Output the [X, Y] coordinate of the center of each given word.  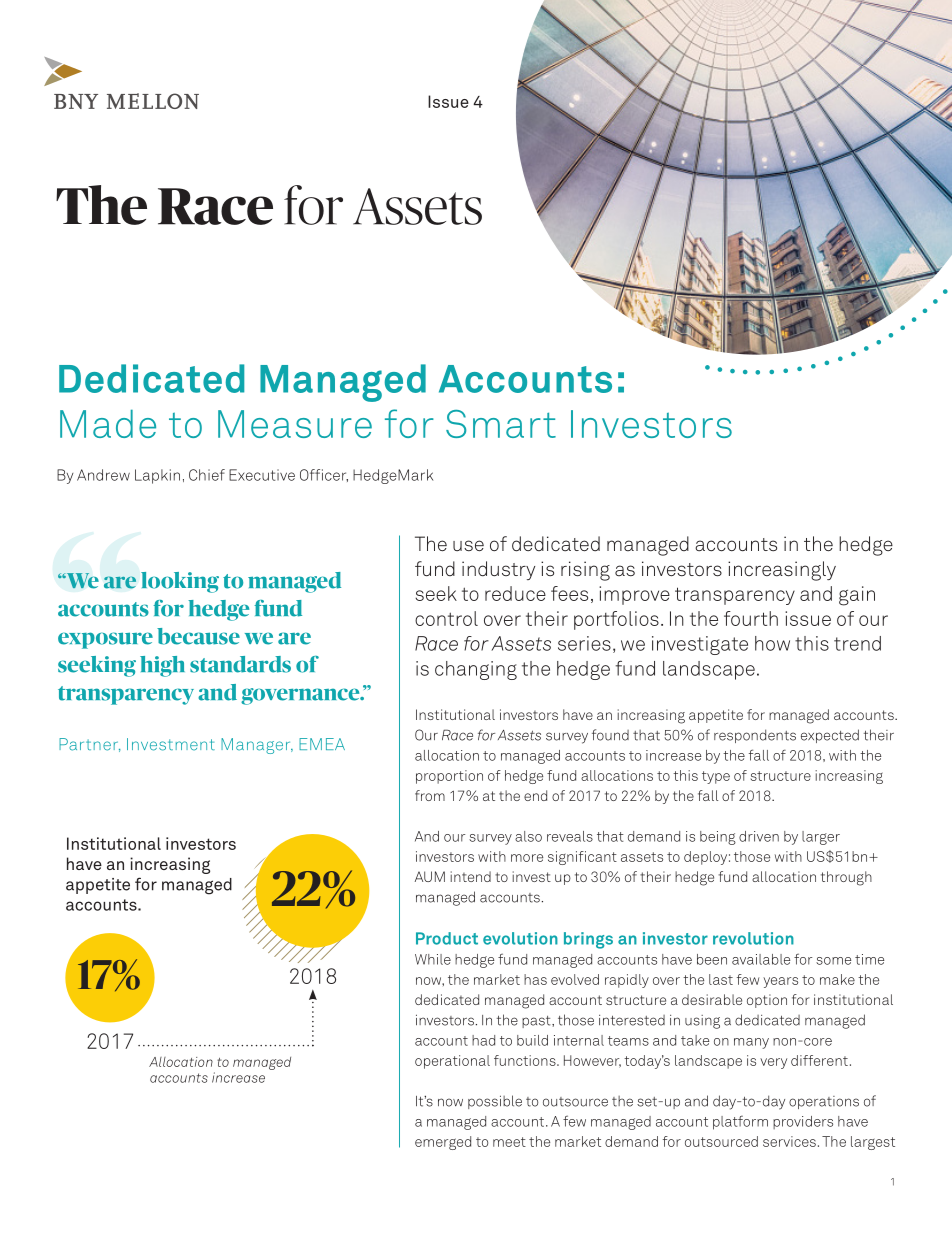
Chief [207, 475]
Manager [257, 746]
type [716, 777]
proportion [449, 777]
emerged [443, 1143]
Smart [501, 424]
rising [585, 571]
